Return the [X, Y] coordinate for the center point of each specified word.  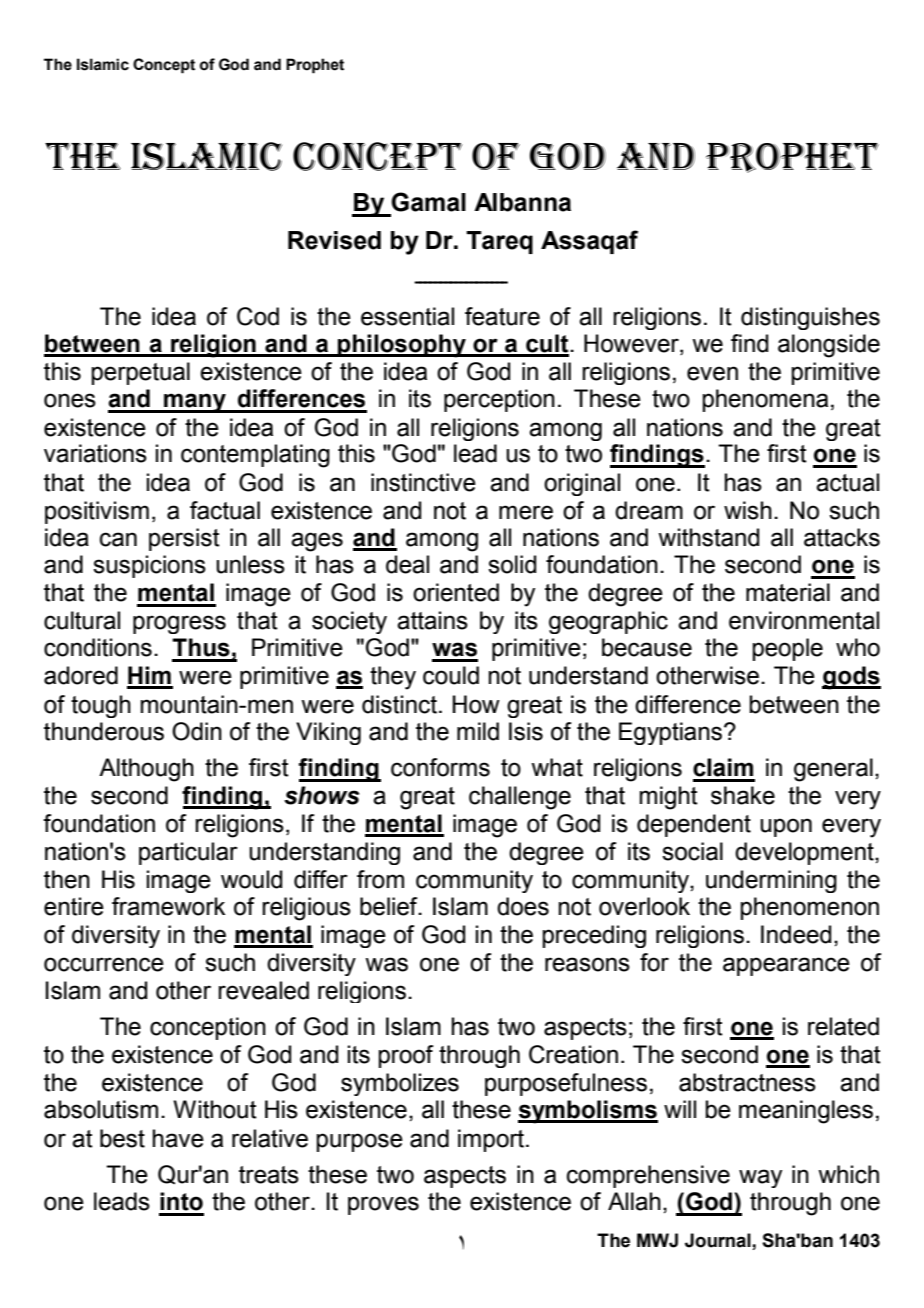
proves [383, 1205]
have [178, 1138]
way [760, 1178]
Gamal [428, 202]
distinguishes [810, 318]
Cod [258, 316]
